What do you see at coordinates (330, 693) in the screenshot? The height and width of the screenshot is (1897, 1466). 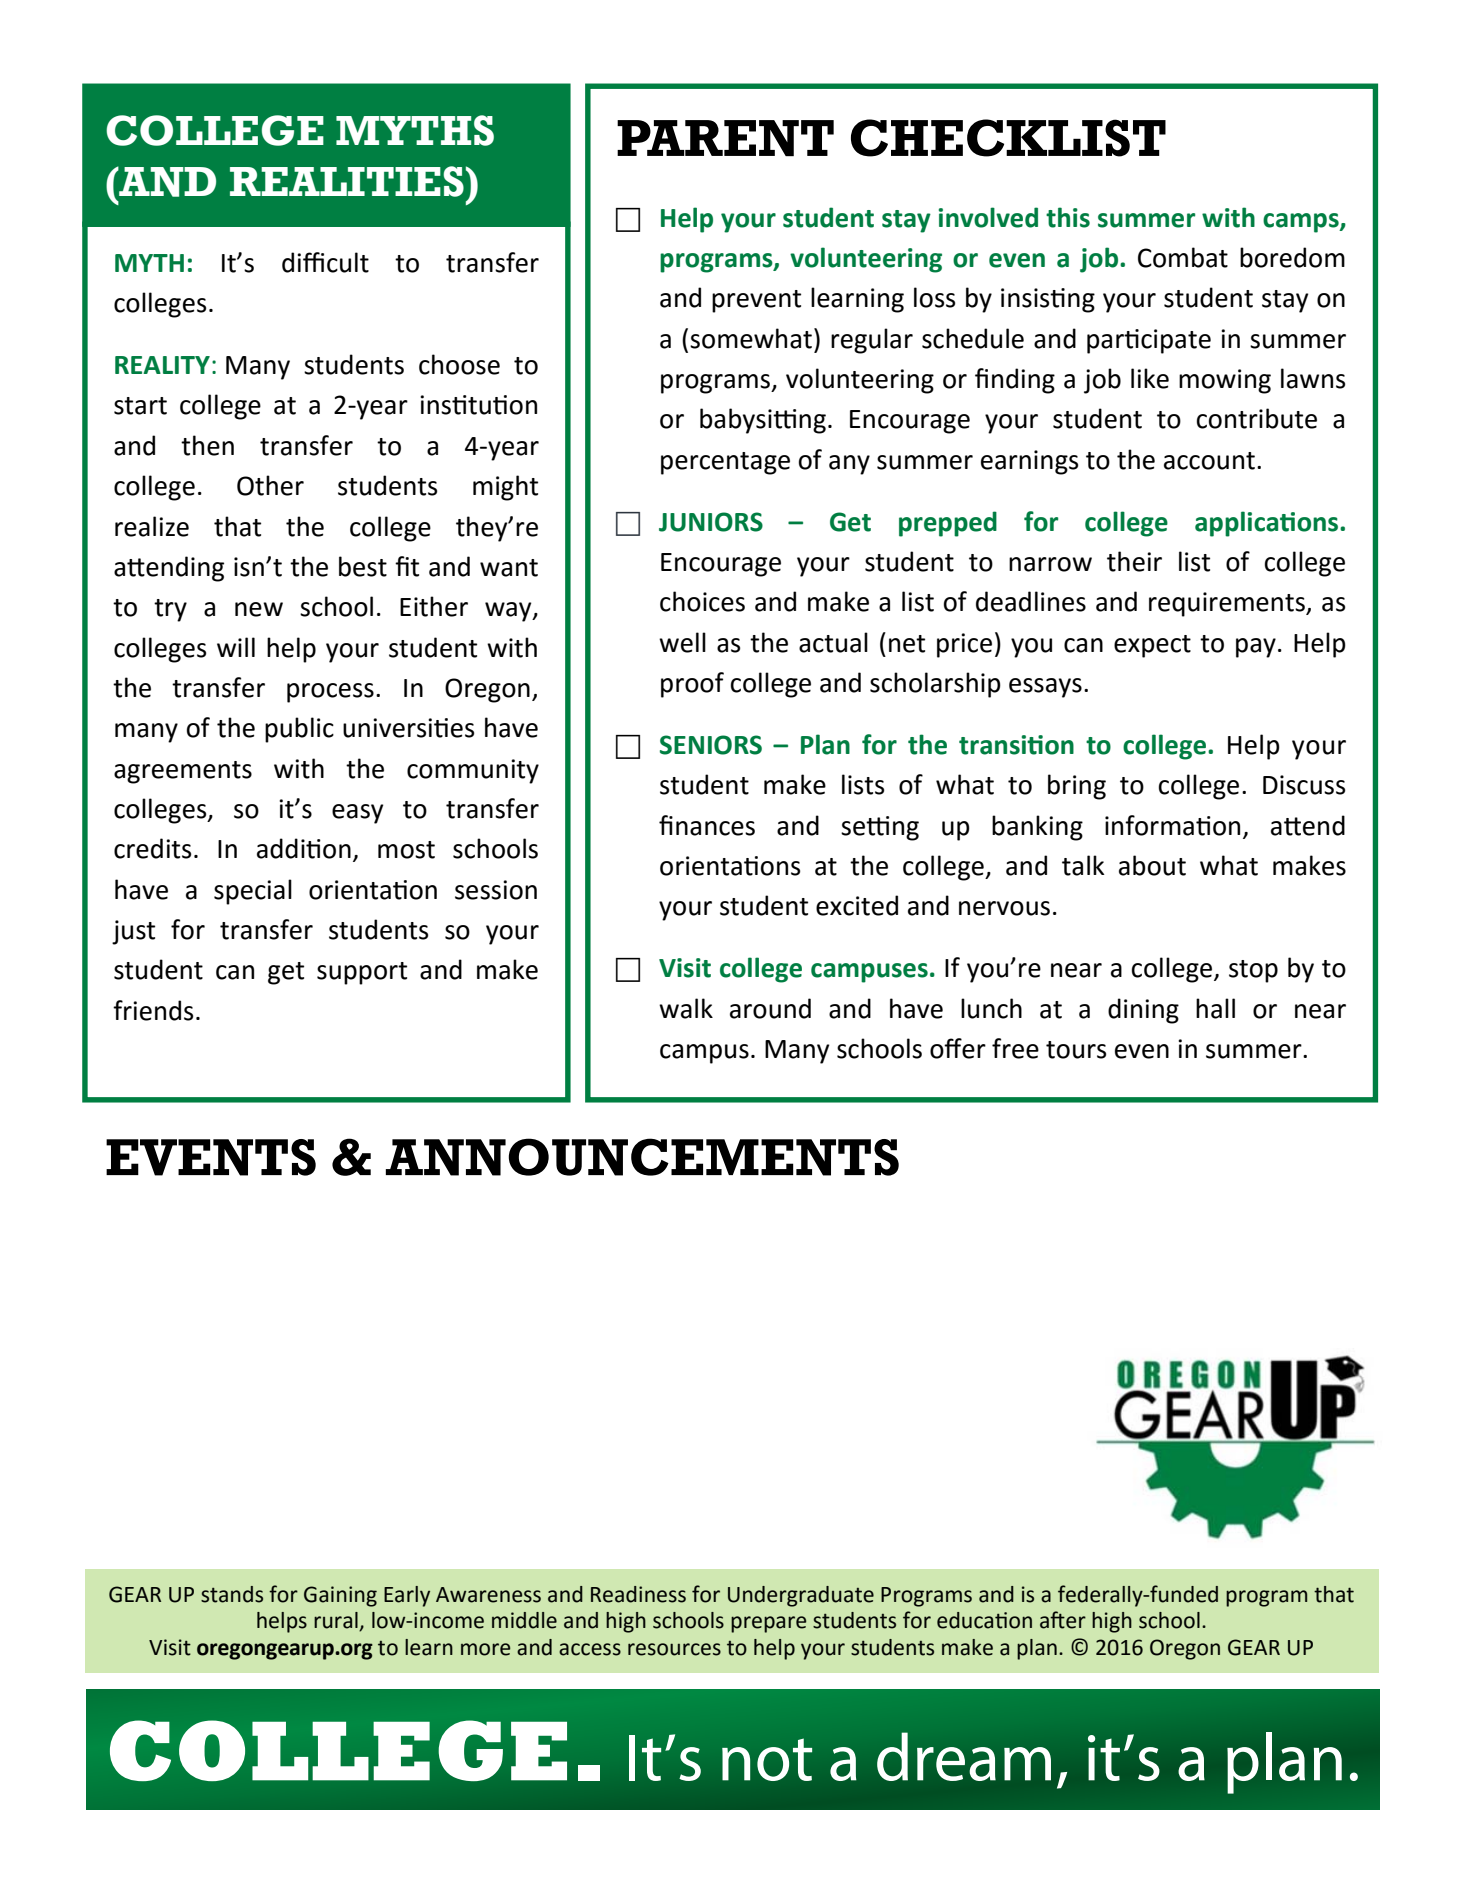 I see `process` at bounding box center [330, 693].
